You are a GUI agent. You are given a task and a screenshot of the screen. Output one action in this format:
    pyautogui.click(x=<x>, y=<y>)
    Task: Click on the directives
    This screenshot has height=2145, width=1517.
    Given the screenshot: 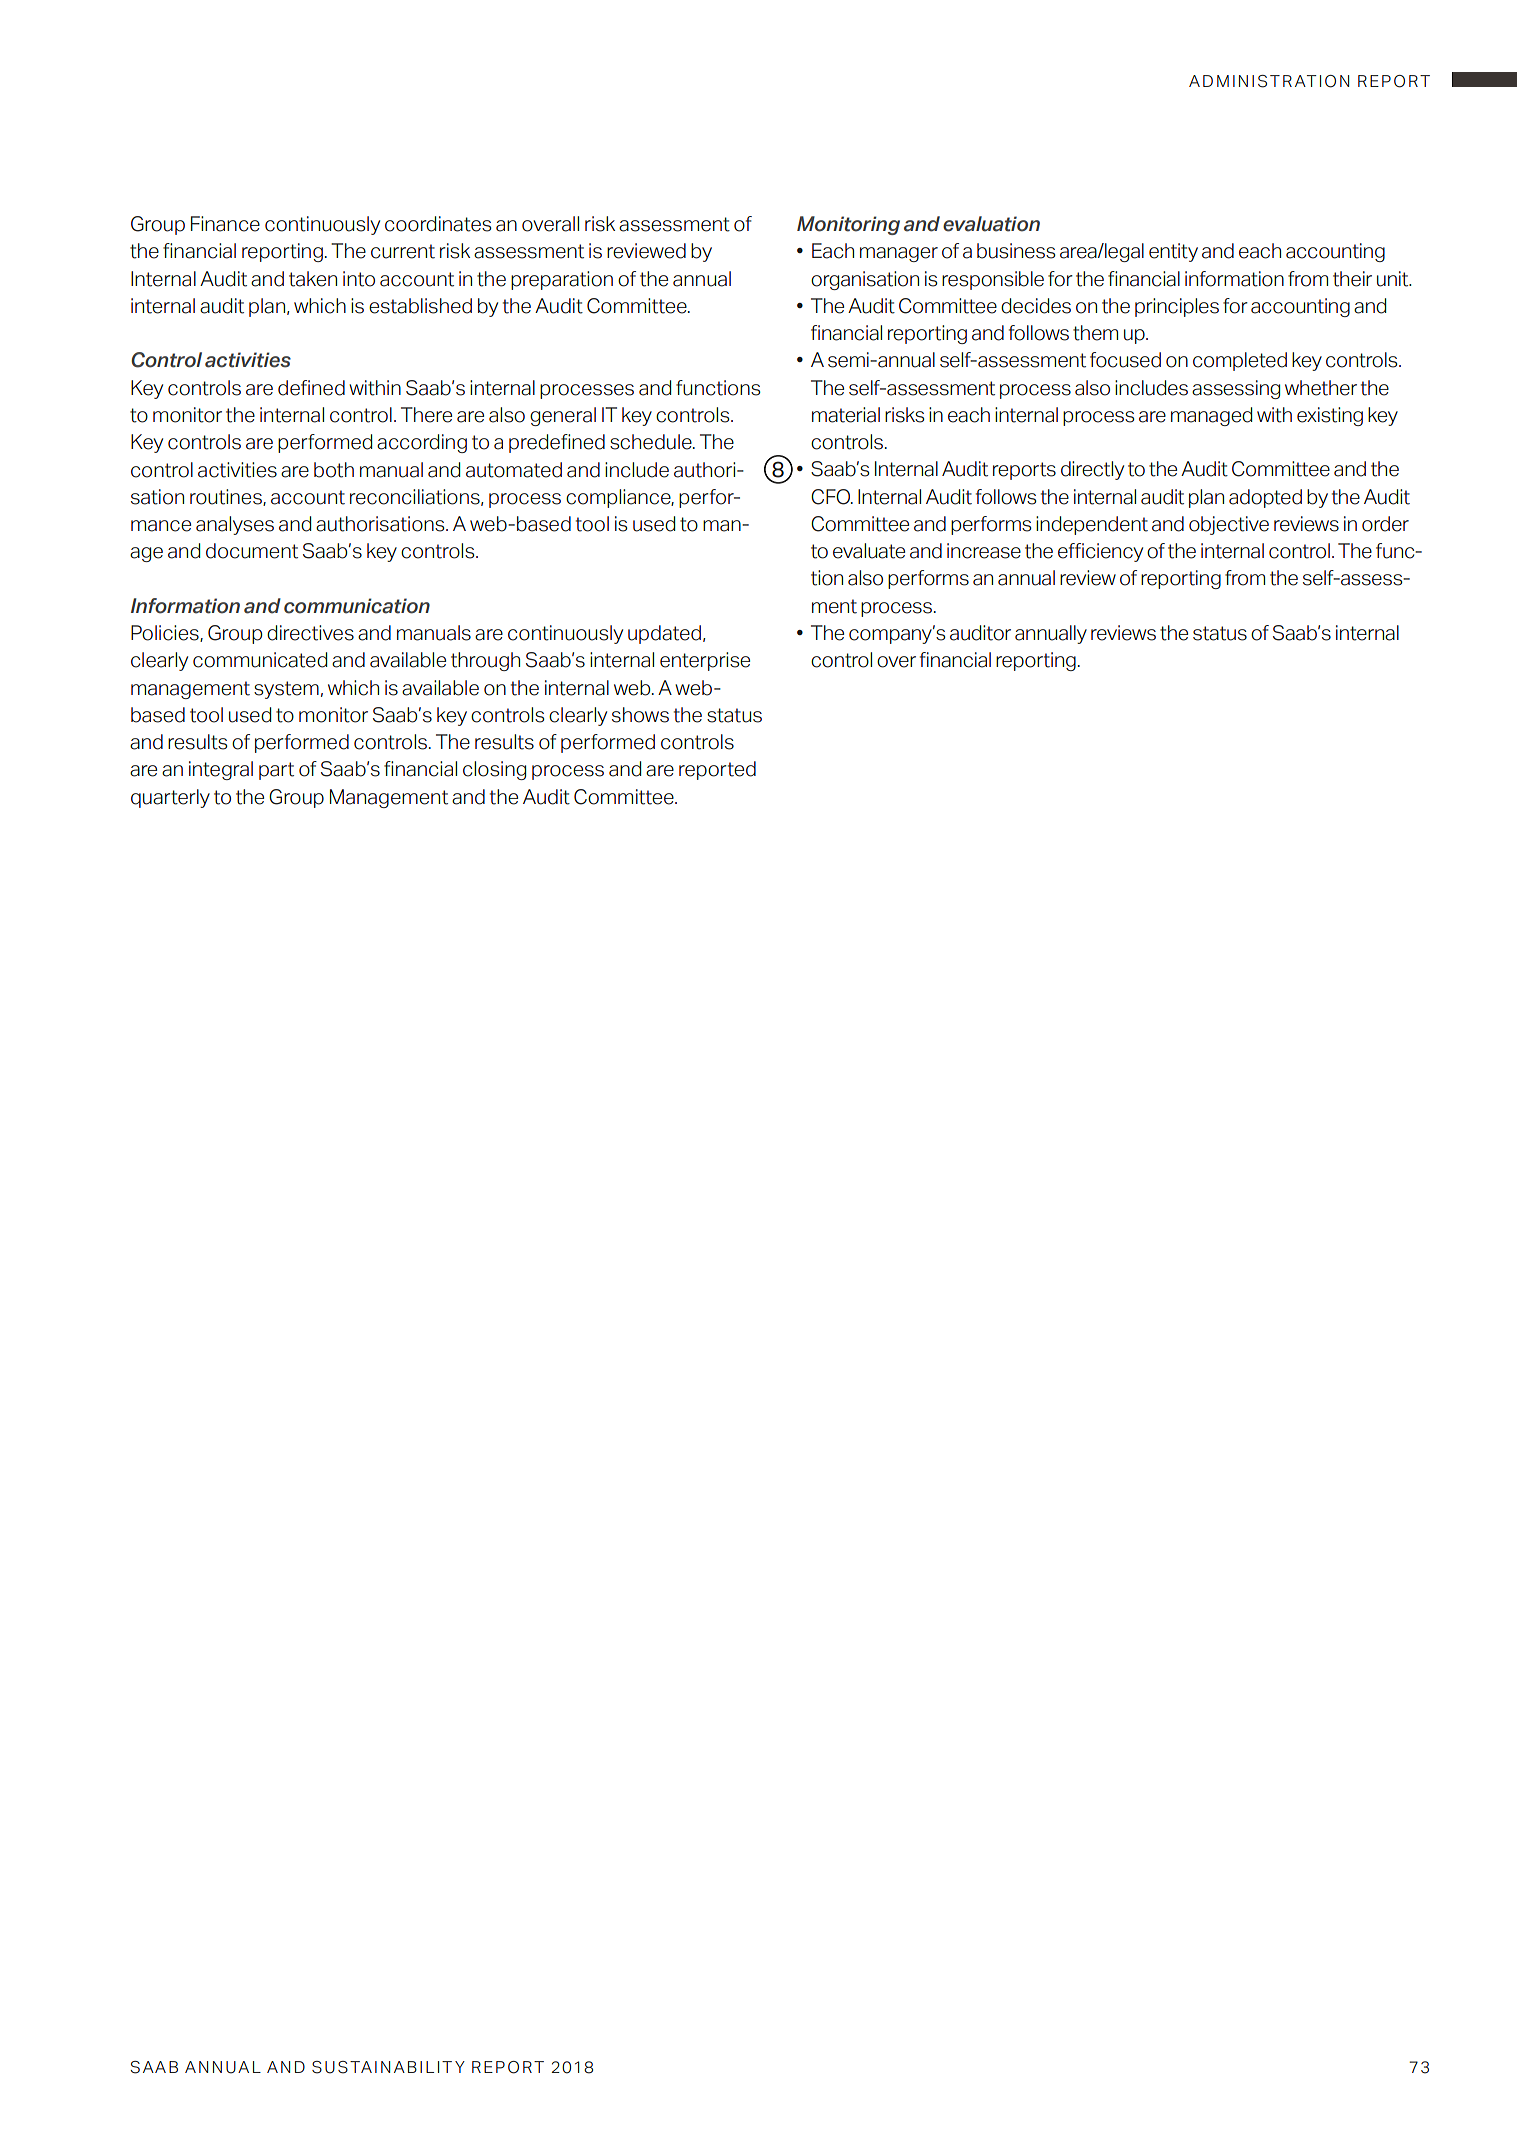 What is the action you would take?
    pyautogui.click(x=310, y=633)
